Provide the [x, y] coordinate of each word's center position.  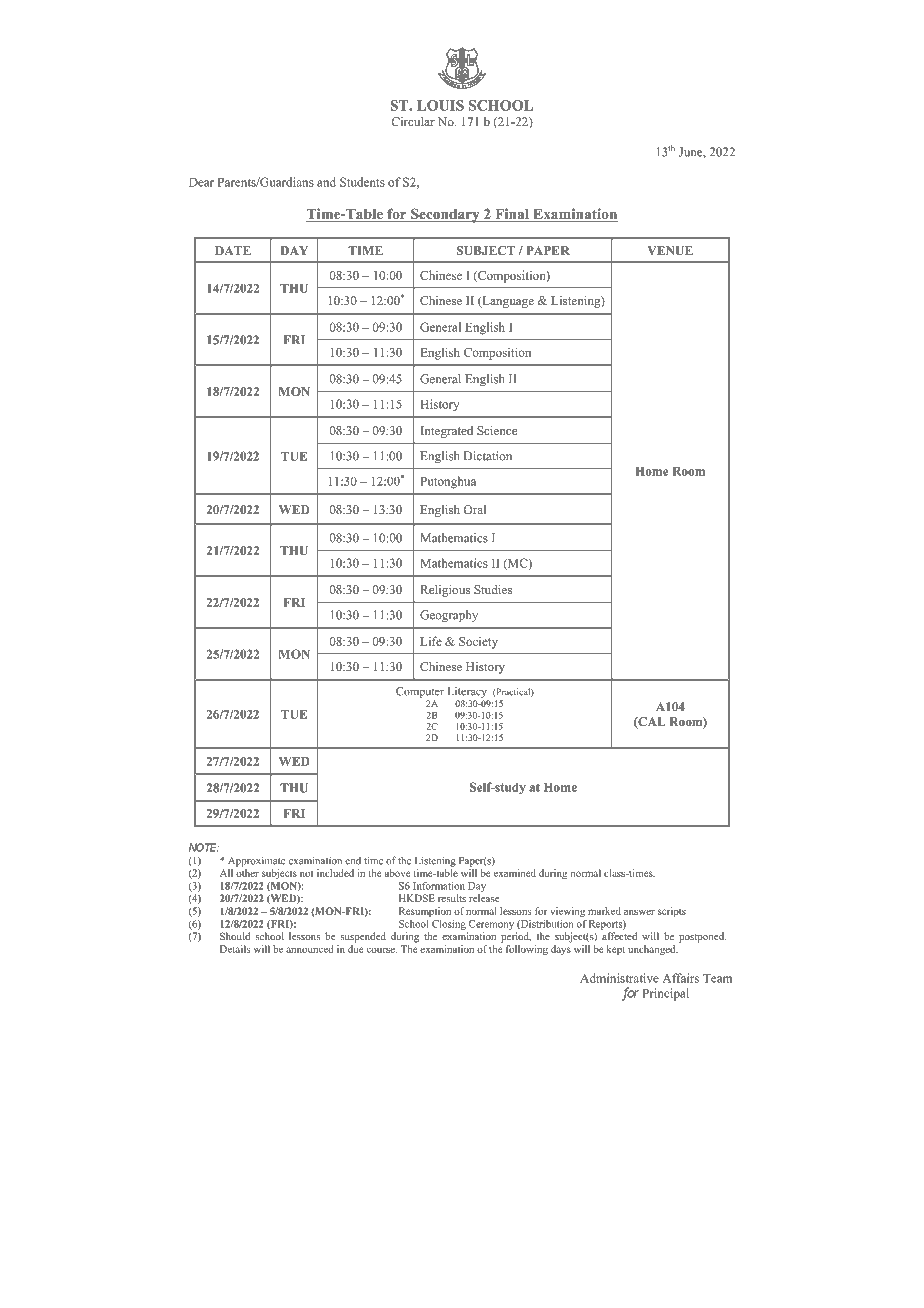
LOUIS [440, 105]
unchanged [653, 950]
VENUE [670, 250]
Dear [201, 182]
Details [235, 949]
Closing [449, 925]
